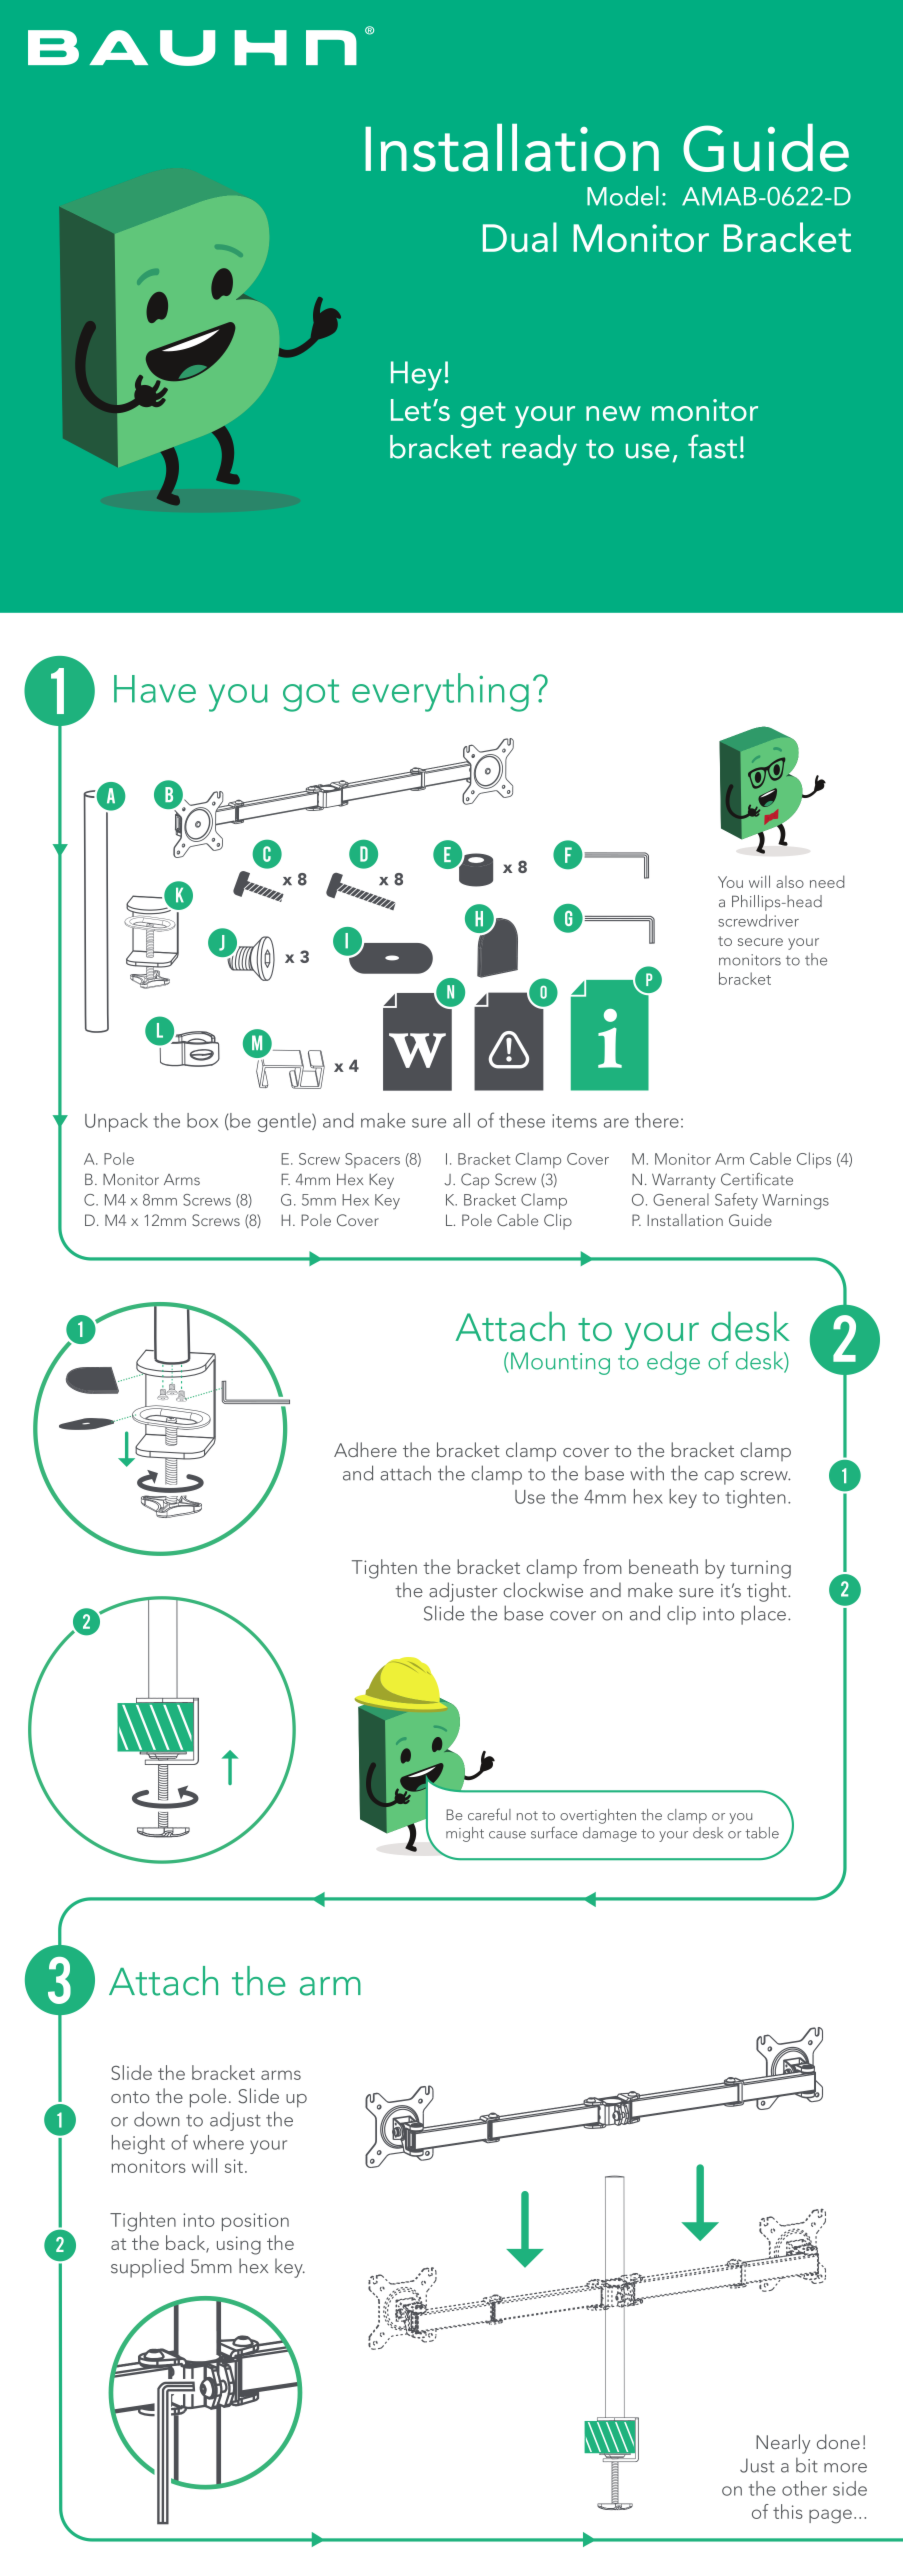 Image resolution: width=903 pixels, height=2561 pixels. What do you see at coordinates (783, 2444) in the screenshot?
I see `Nearly` at bounding box center [783, 2444].
